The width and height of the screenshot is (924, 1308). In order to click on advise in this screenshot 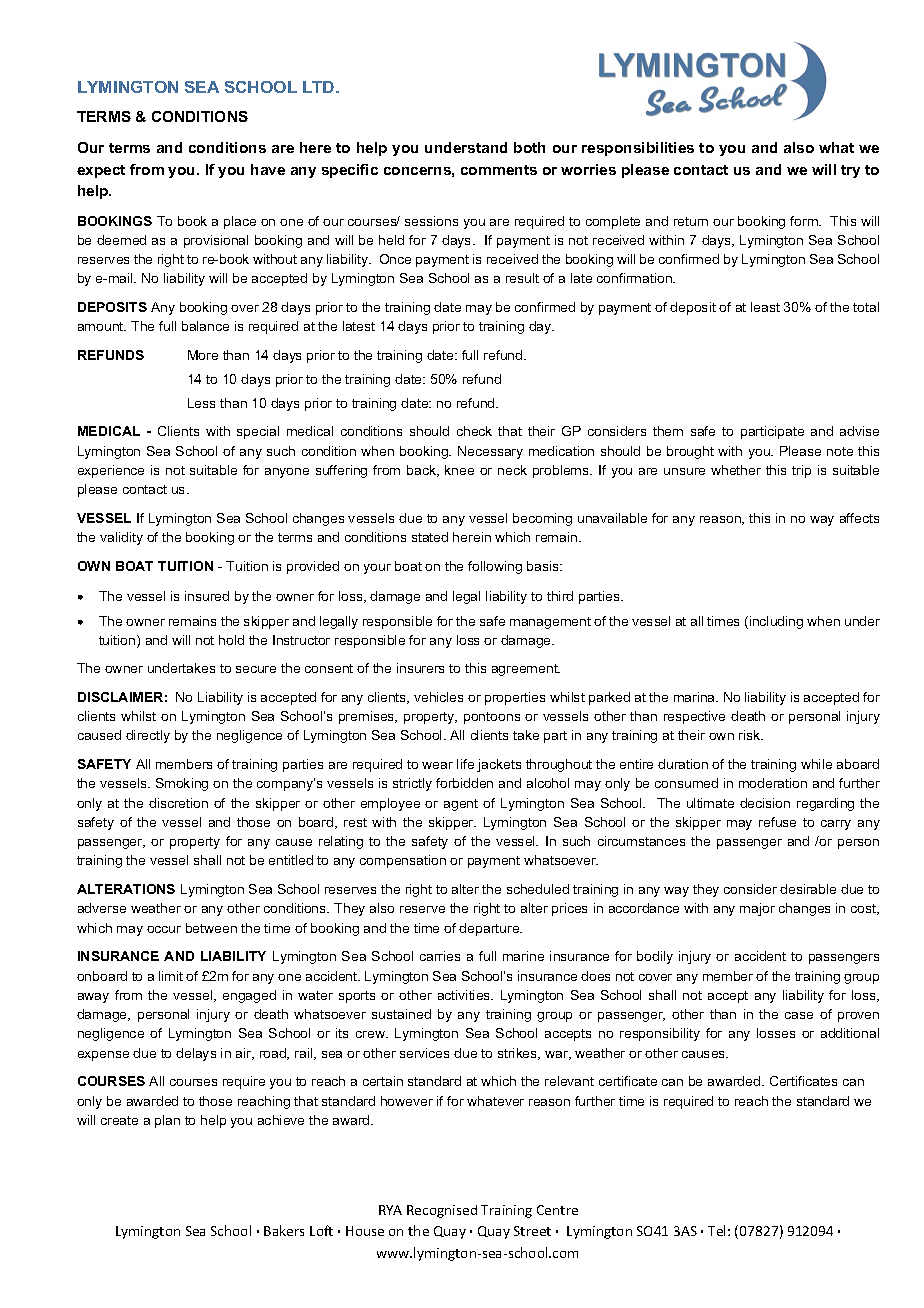, I will do `click(859, 431)`.
